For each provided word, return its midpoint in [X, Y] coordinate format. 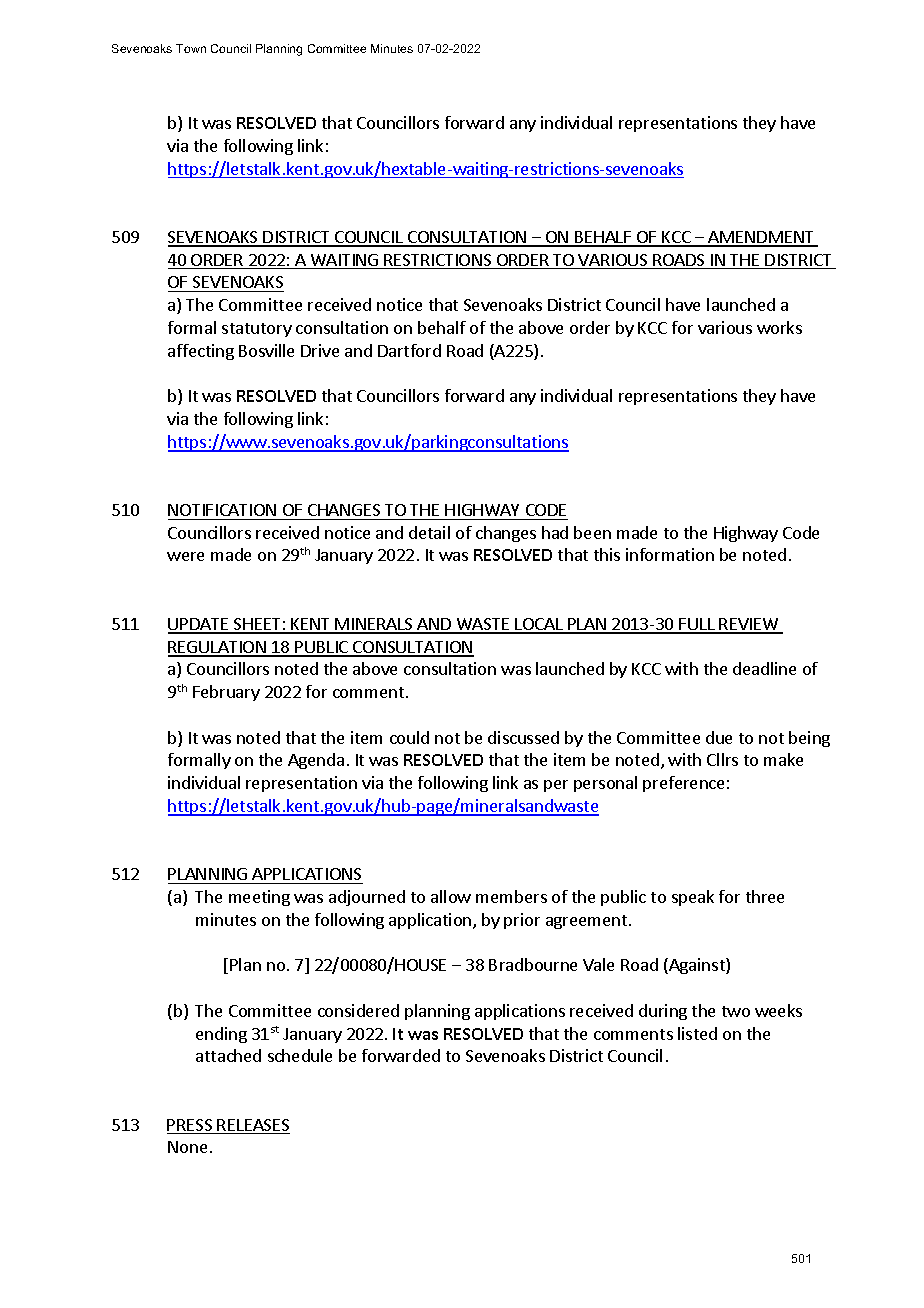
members [511, 896]
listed [697, 1033]
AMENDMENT [762, 238]
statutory [257, 330]
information [670, 554]
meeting [259, 898]
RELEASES [253, 1126]
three [765, 896]
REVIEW [749, 625]
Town [191, 48]
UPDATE [199, 625]
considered [358, 1010]
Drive [320, 350]
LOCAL [539, 625]
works [779, 327]
